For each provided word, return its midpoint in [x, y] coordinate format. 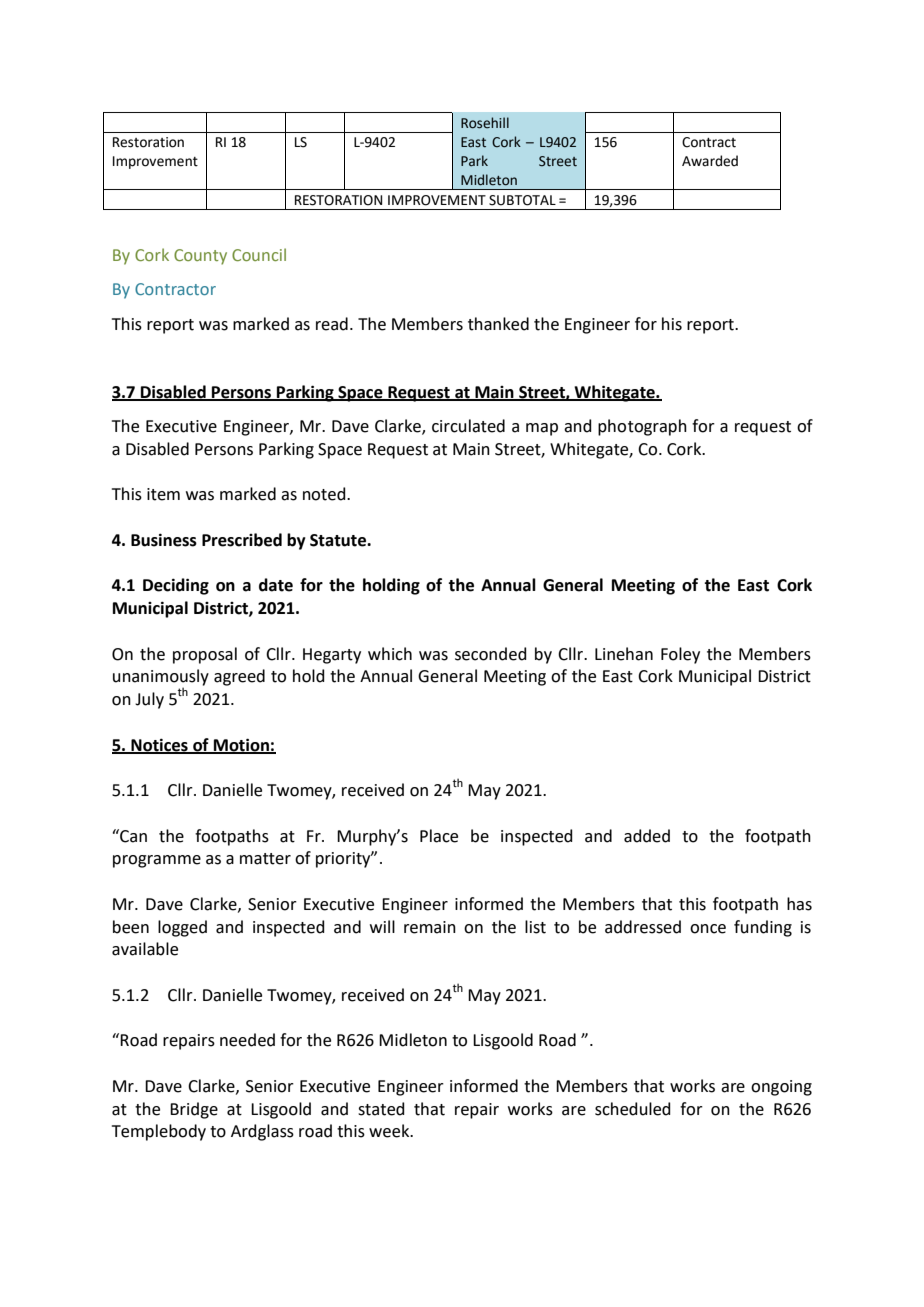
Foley [680, 655]
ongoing [781, 1088]
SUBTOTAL [522, 200]
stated [381, 1109]
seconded [491, 654]
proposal [205, 655]
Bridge [194, 1110]
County [200, 257]
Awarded [710, 161]
